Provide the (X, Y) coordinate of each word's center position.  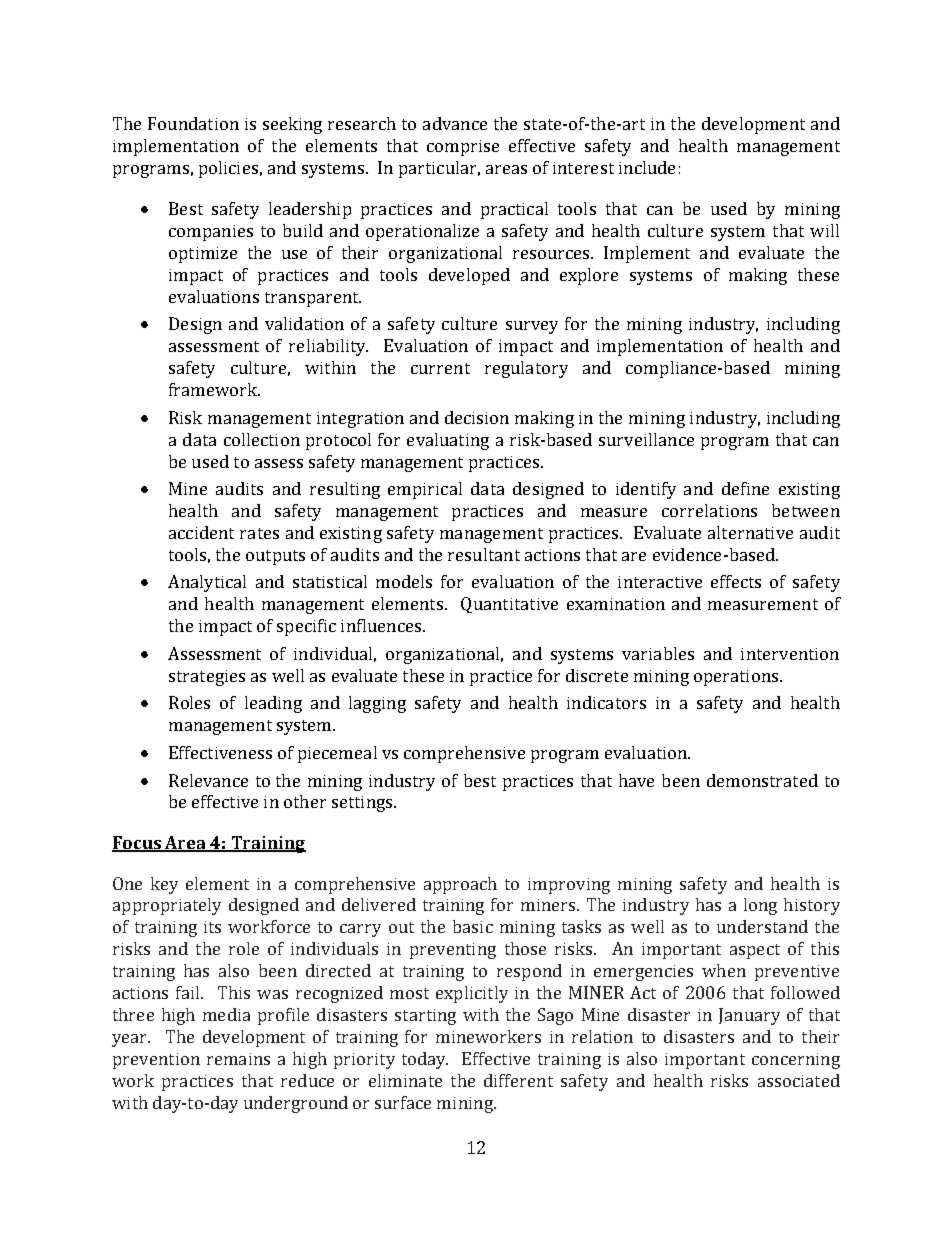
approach (460, 885)
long (760, 906)
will (824, 230)
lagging (377, 704)
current (440, 368)
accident (201, 532)
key (164, 885)
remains (238, 1059)
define (745, 488)
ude (661, 167)
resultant (484, 554)
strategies (207, 678)
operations (737, 678)
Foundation (193, 123)
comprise (463, 148)
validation (304, 323)
